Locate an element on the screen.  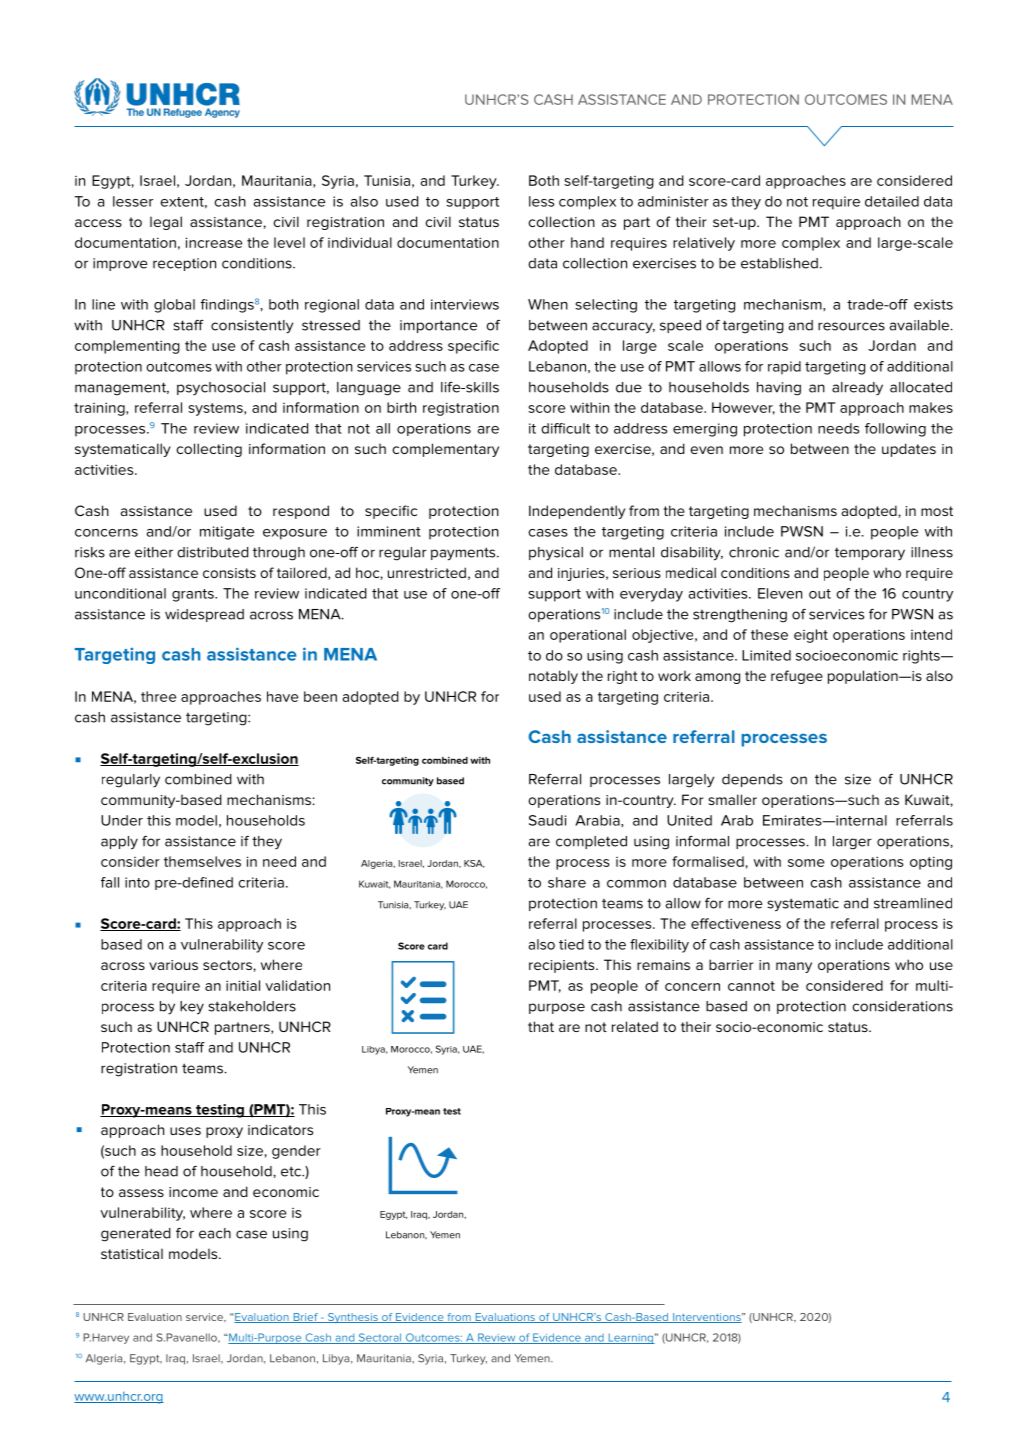
established is located at coordinates (779, 263).
